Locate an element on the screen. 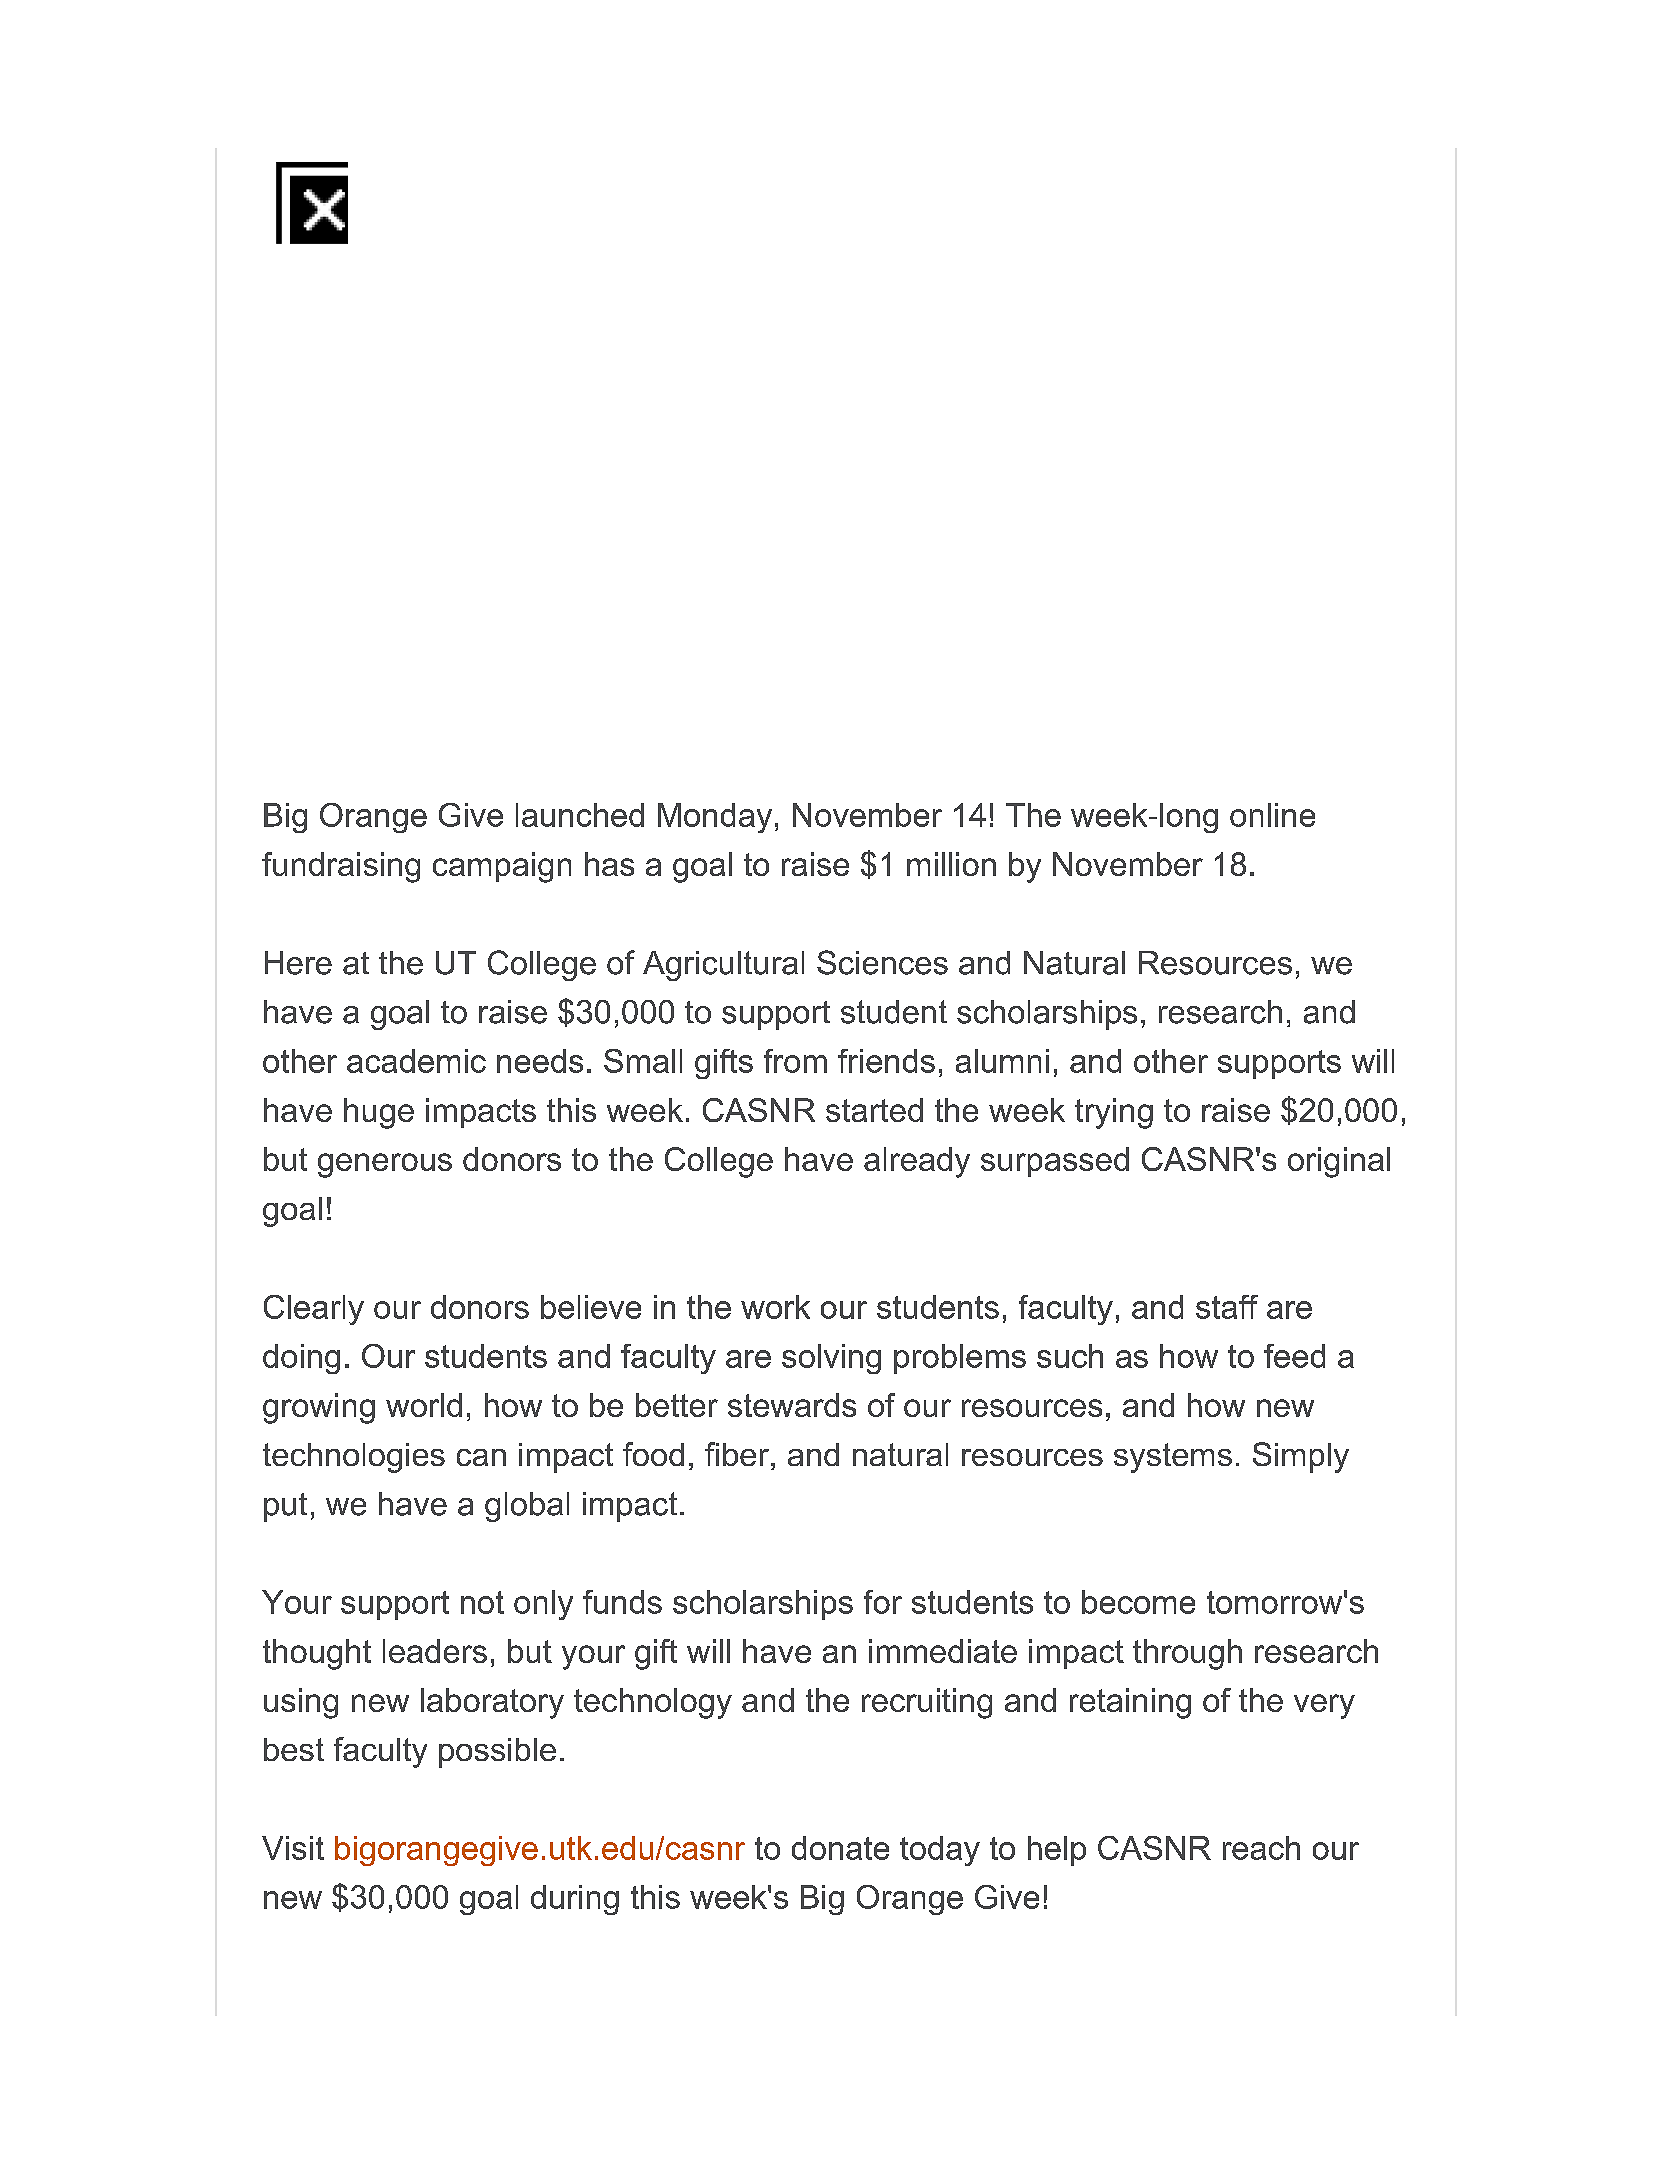 The height and width of the screenshot is (2164, 1672). donate is located at coordinates (840, 1848).
